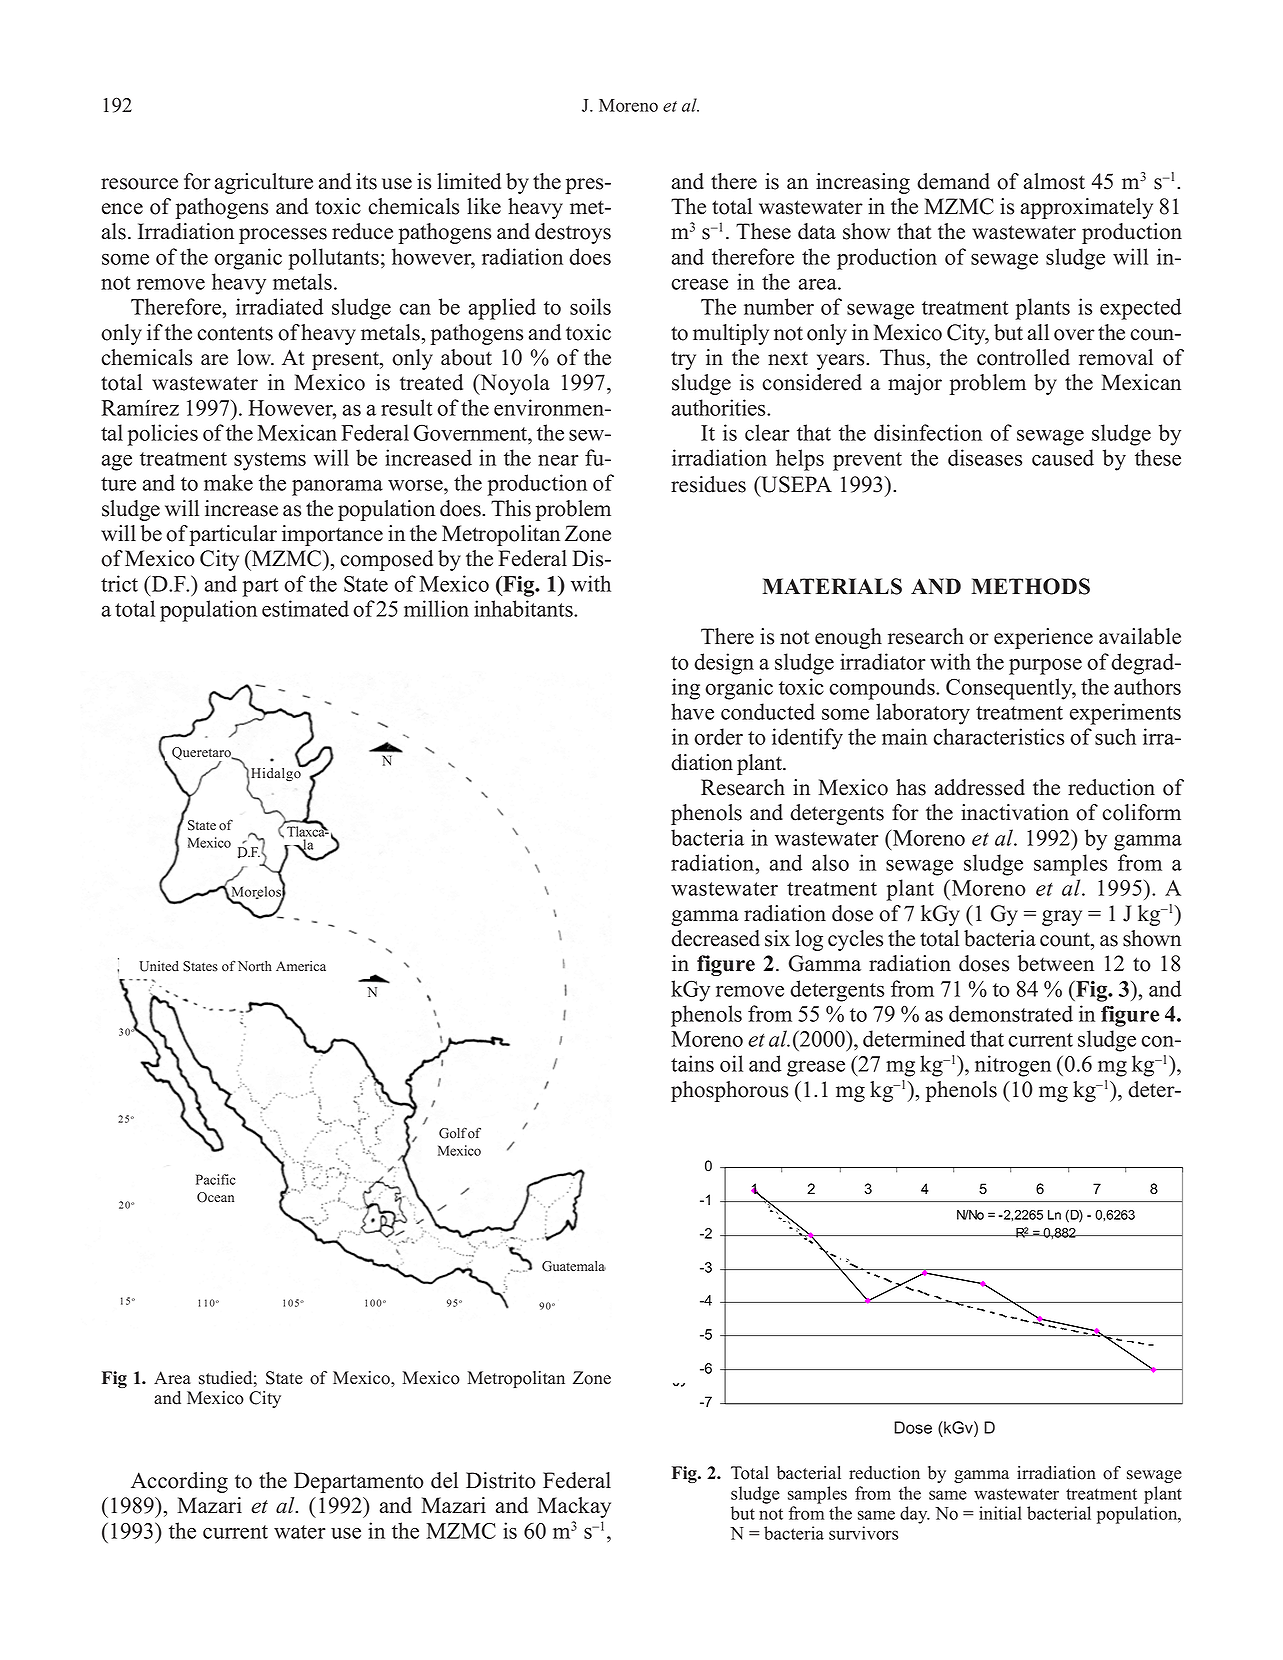 This screenshot has width=1283, height=1660. Describe the element at coordinates (216, 1179) in the screenshot. I see `Pacific` at that location.
